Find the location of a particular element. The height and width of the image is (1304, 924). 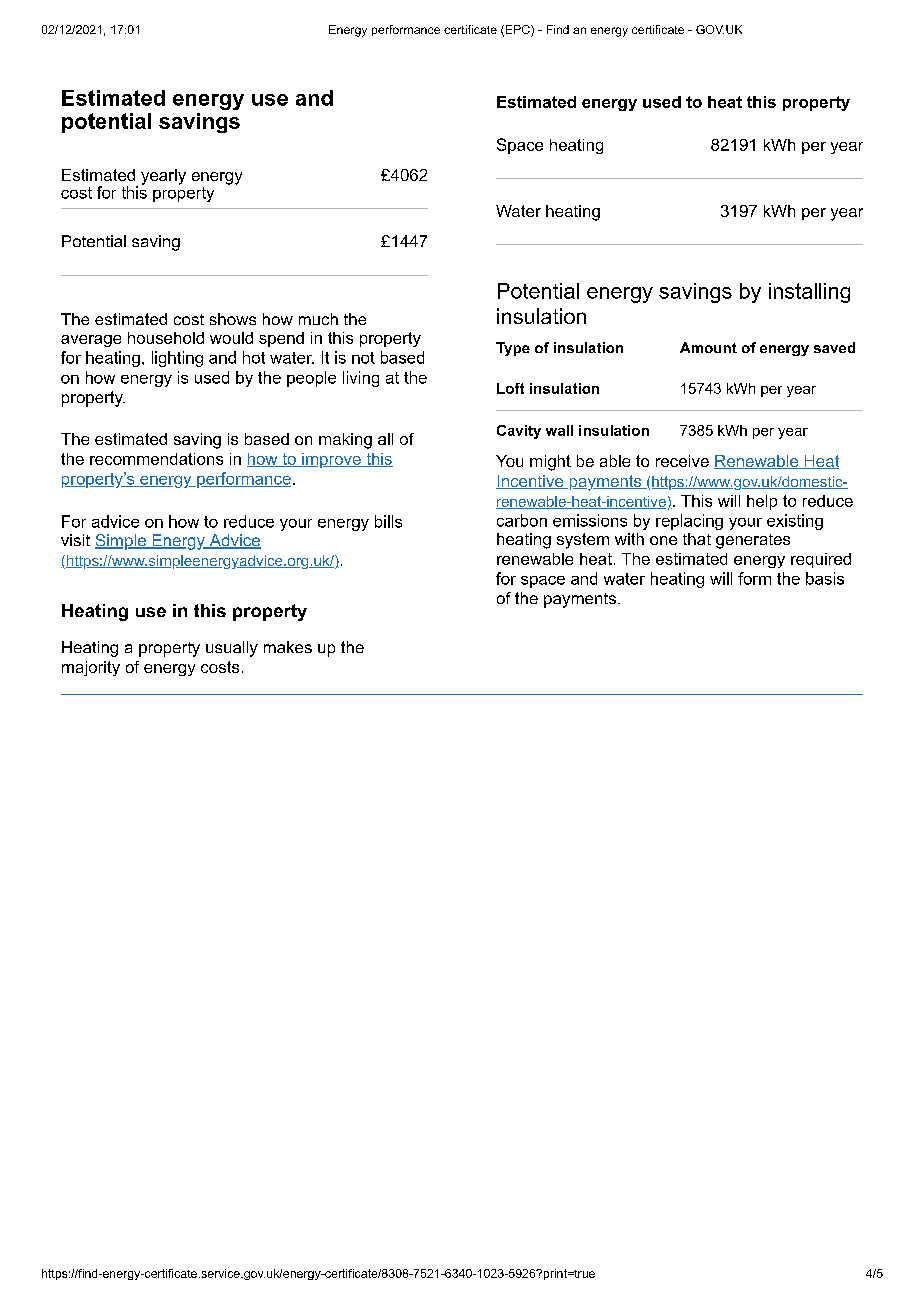

might is located at coordinates (550, 463).
